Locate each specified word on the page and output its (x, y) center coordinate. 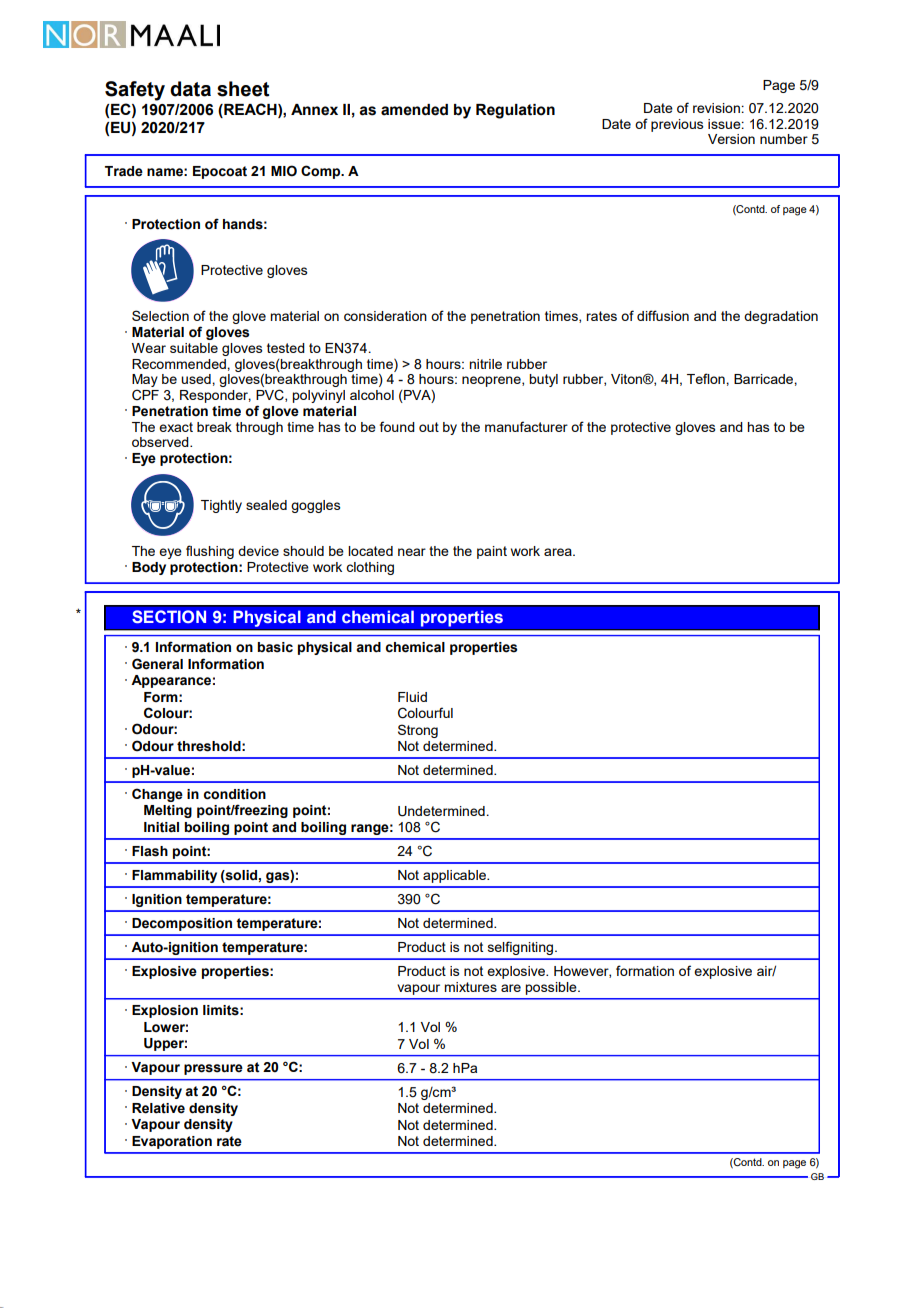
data (190, 89)
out (429, 427)
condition (235, 794)
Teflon (707, 378)
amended (414, 110)
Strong (418, 731)
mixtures (470, 987)
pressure (213, 1069)
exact (176, 427)
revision (716, 108)
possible (552, 988)
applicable (455, 876)
